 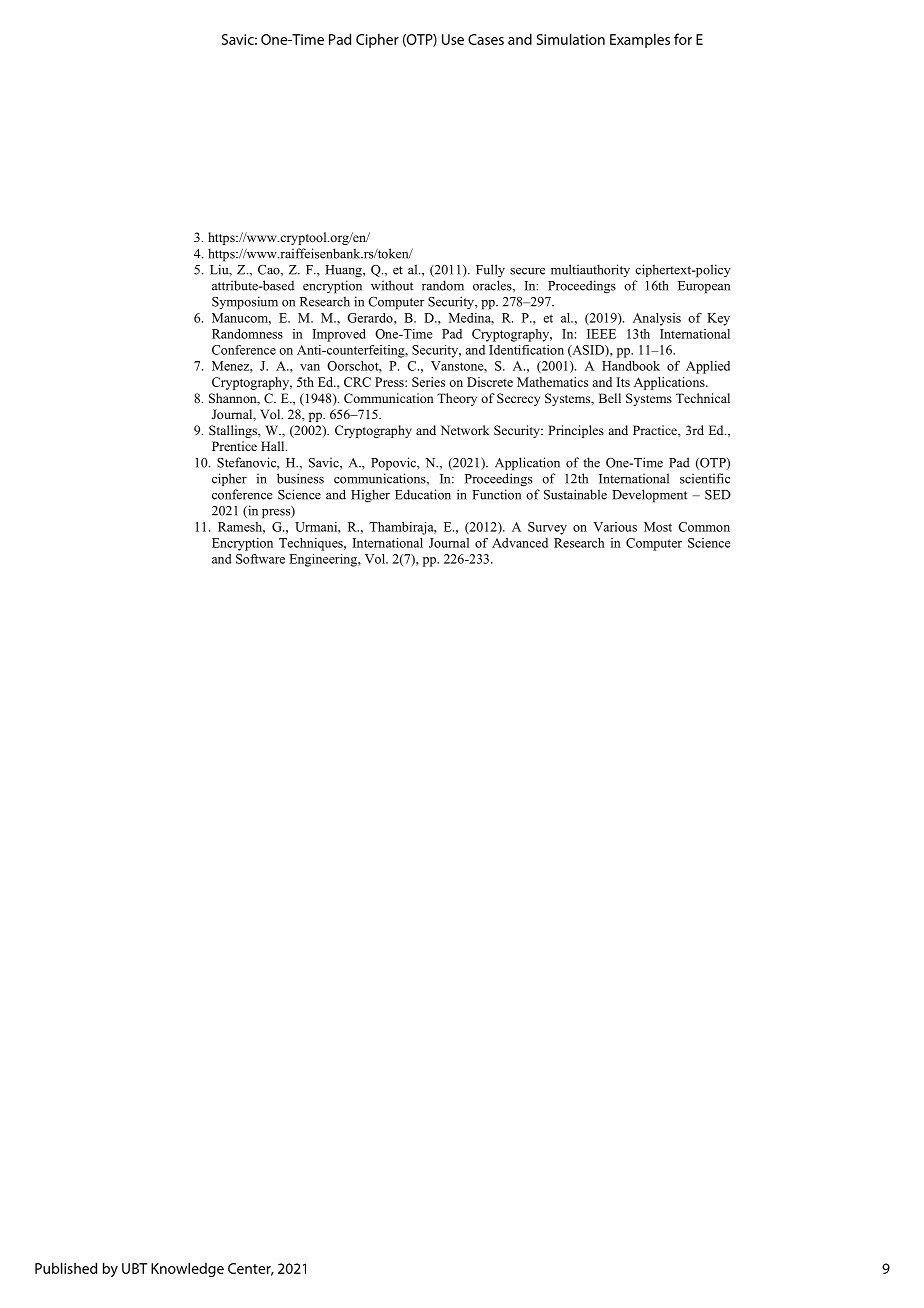 What do you see at coordinates (300, 478) in the document?
I see `business` at bounding box center [300, 478].
